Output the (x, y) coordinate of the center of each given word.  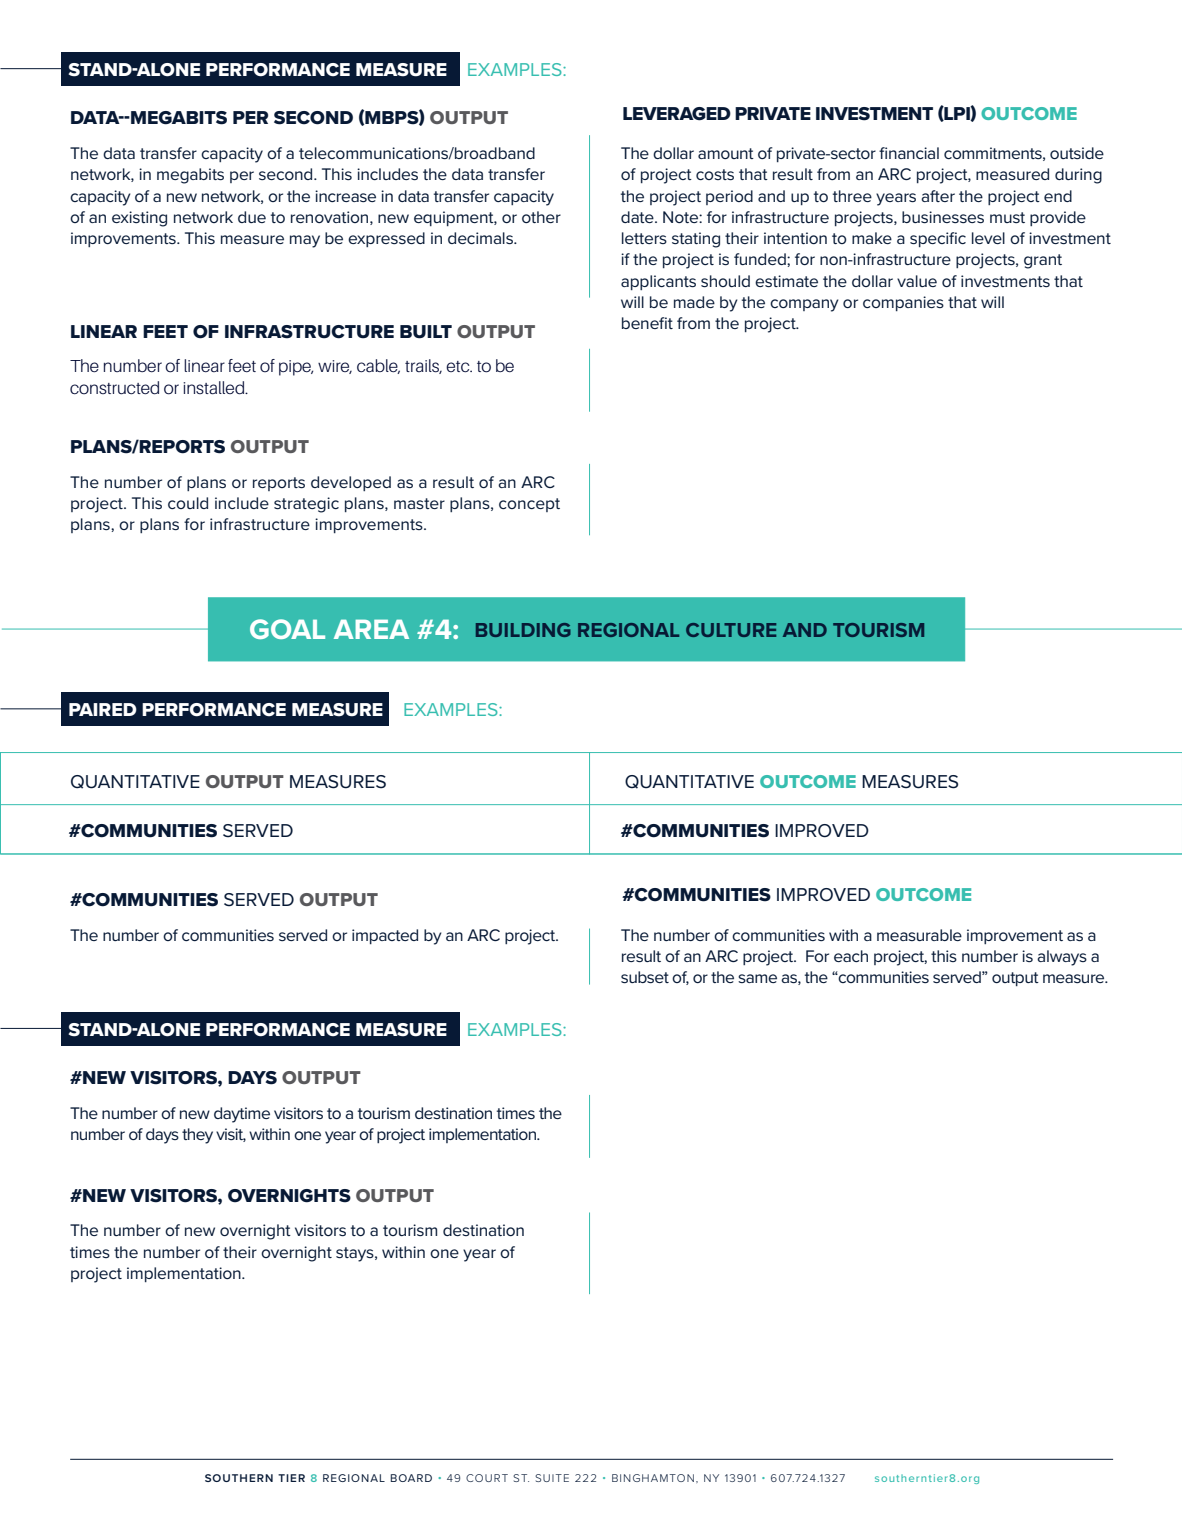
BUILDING (523, 630)
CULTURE (731, 630)
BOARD (411, 1478)
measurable (919, 935)
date (638, 217)
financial (909, 153)
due (252, 217)
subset (645, 977)
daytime (242, 1115)
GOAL (287, 629)
